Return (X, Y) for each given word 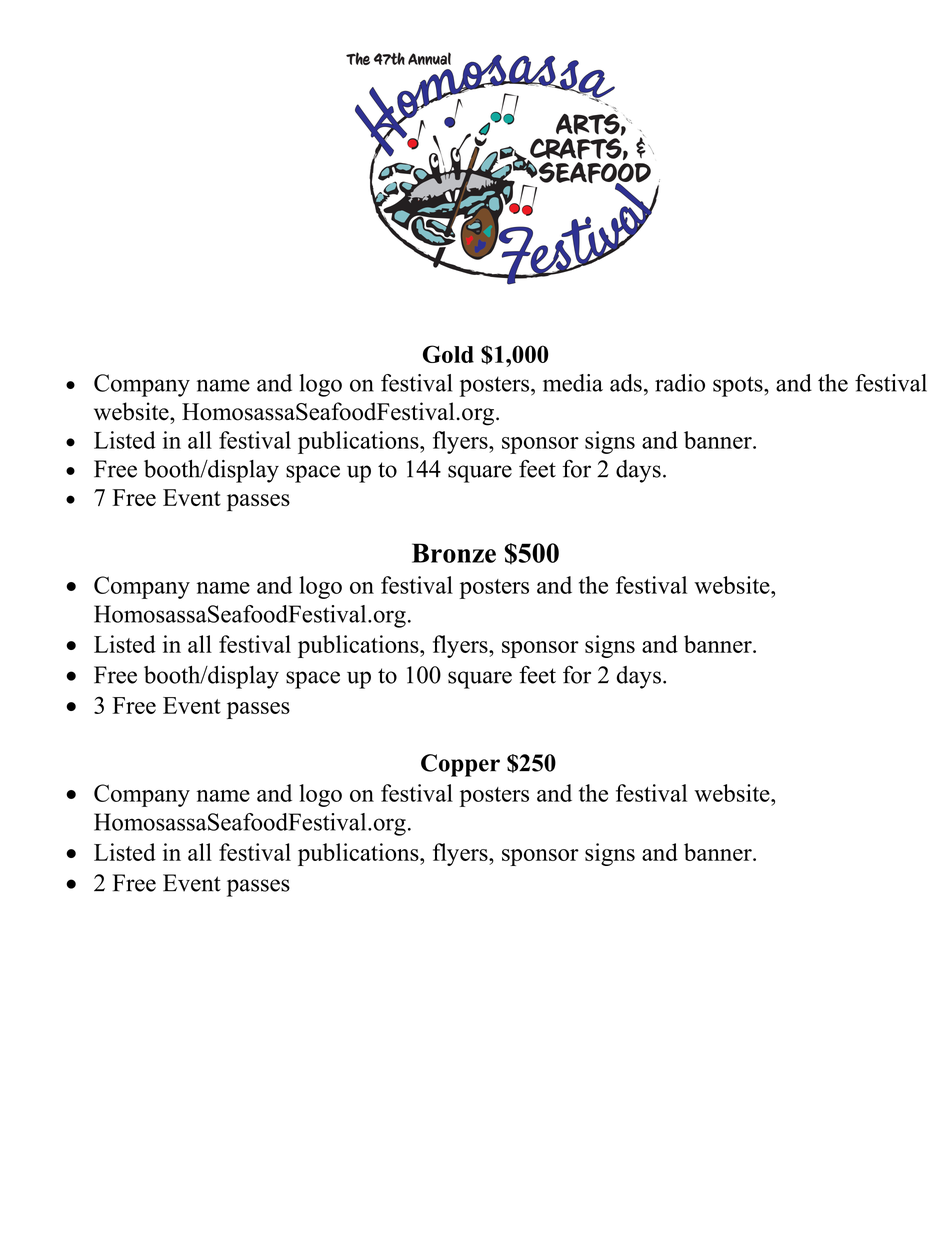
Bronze (454, 553)
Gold (448, 354)
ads (626, 383)
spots (739, 386)
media (573, 383)
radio (680, 383)
